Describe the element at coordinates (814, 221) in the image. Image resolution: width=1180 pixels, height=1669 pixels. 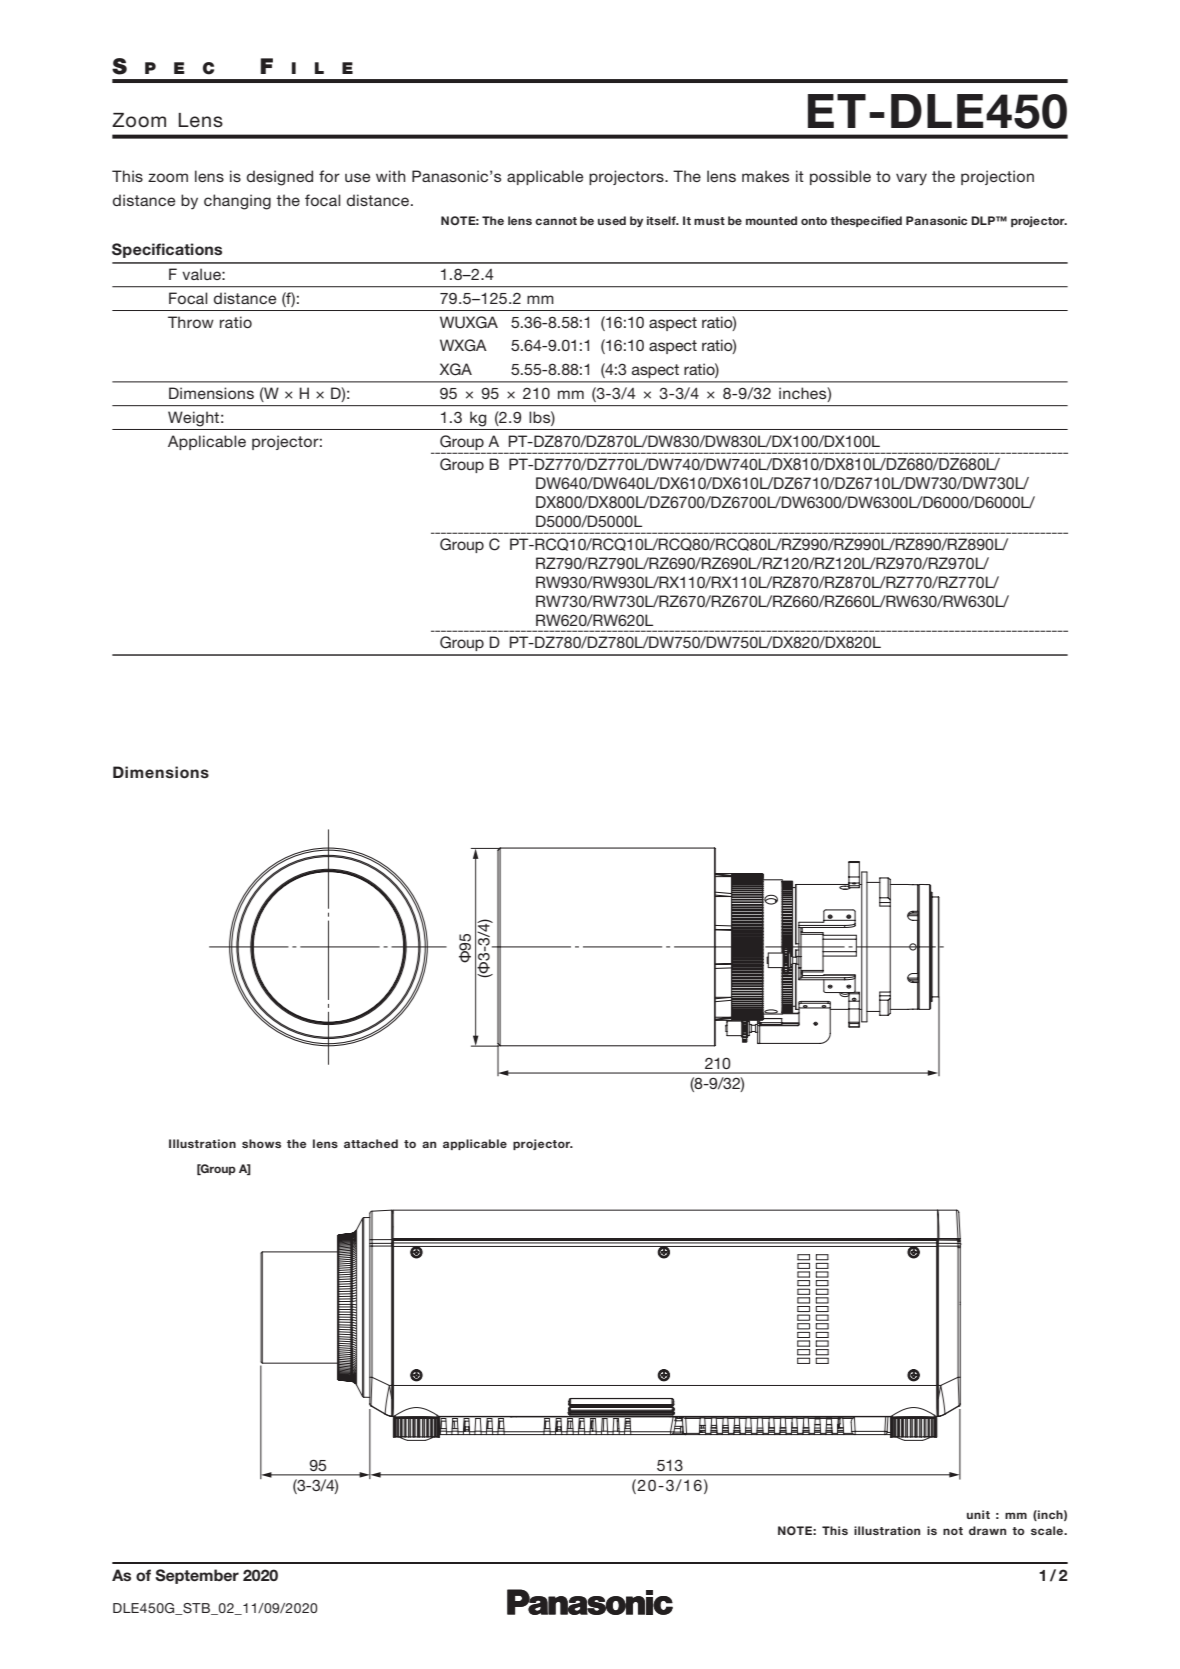
I see `onto` at that location.
